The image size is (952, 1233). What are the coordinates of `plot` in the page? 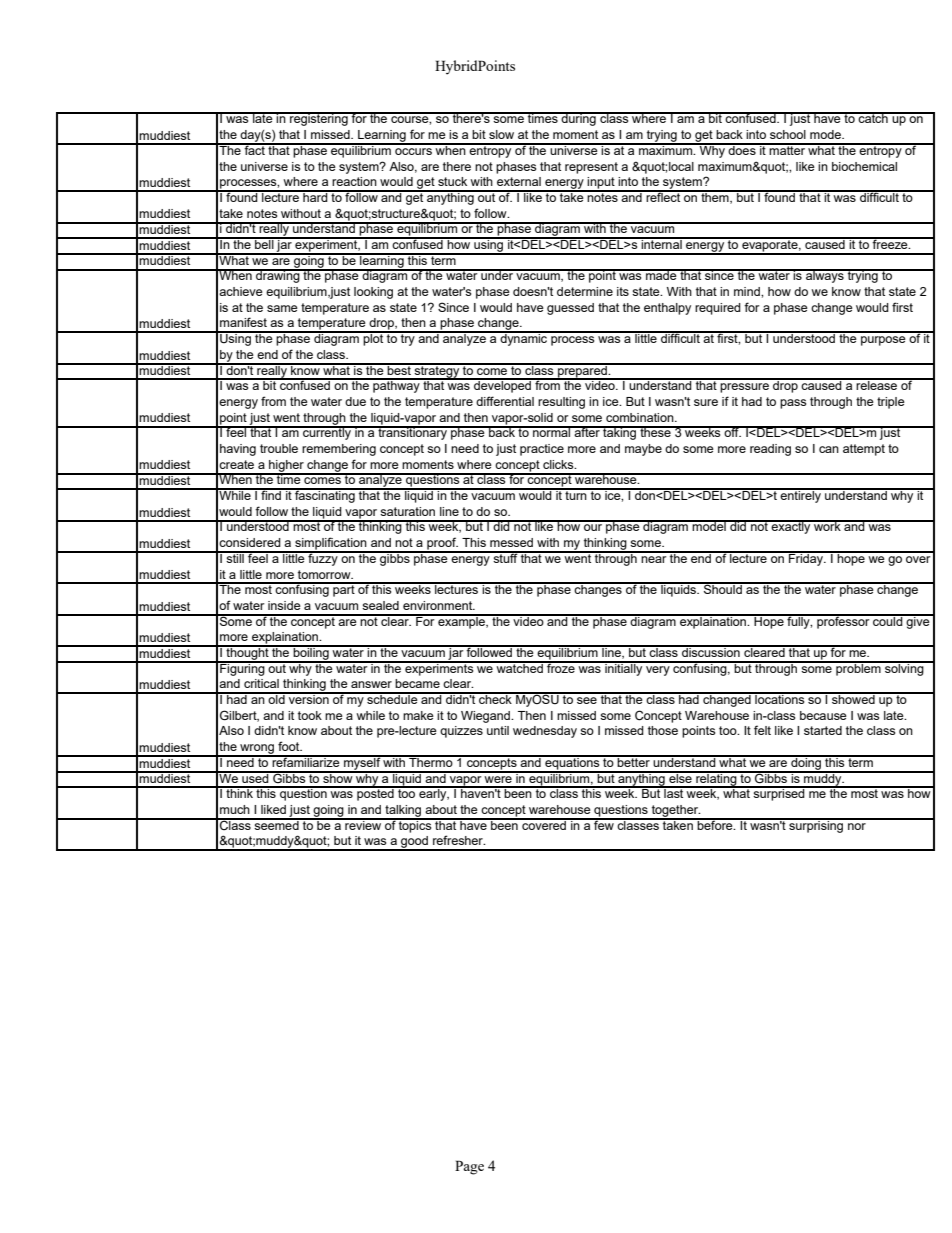 It's located at (373, 339).
